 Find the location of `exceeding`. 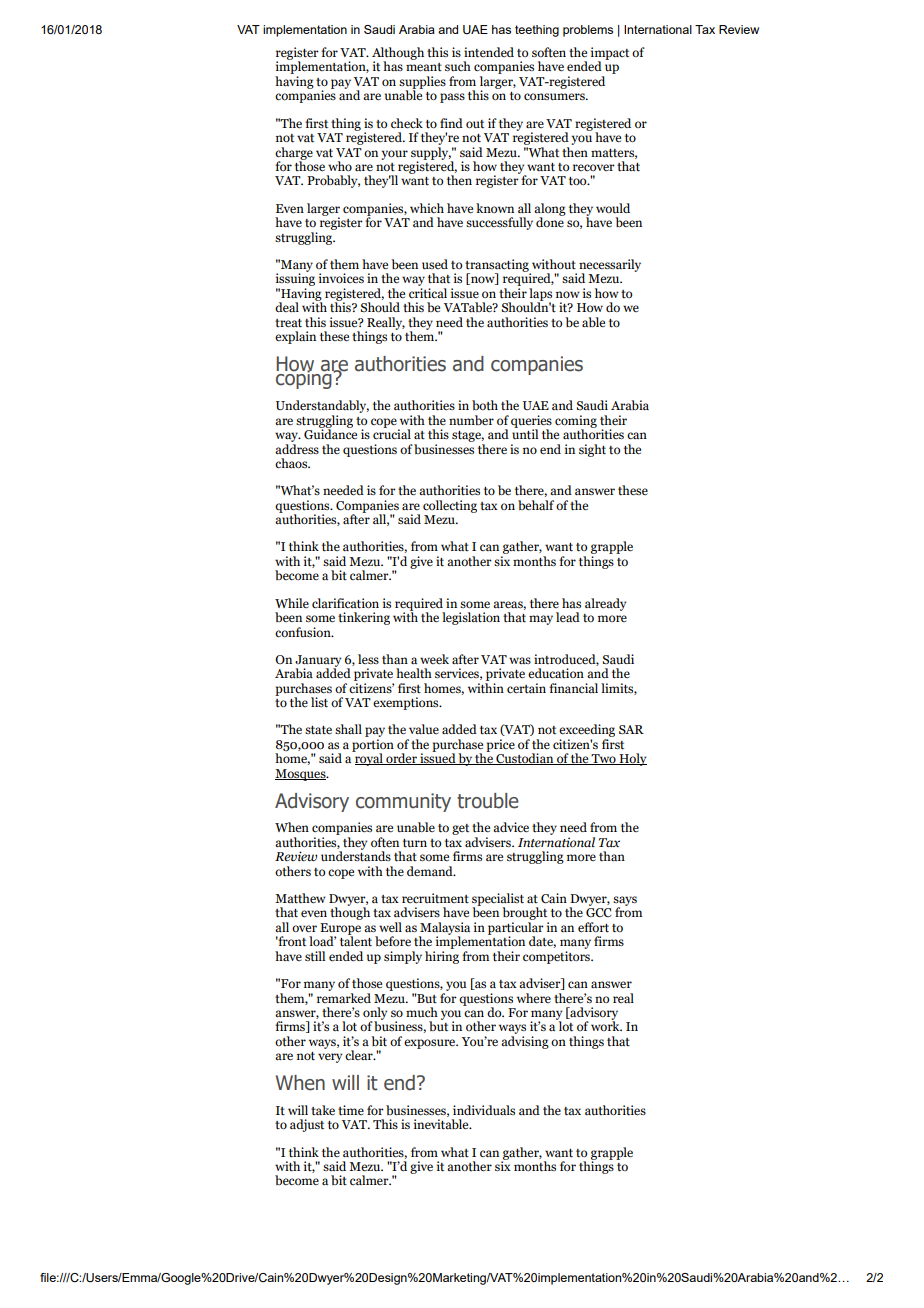

exceeding is located at coordinates (587, 732).
